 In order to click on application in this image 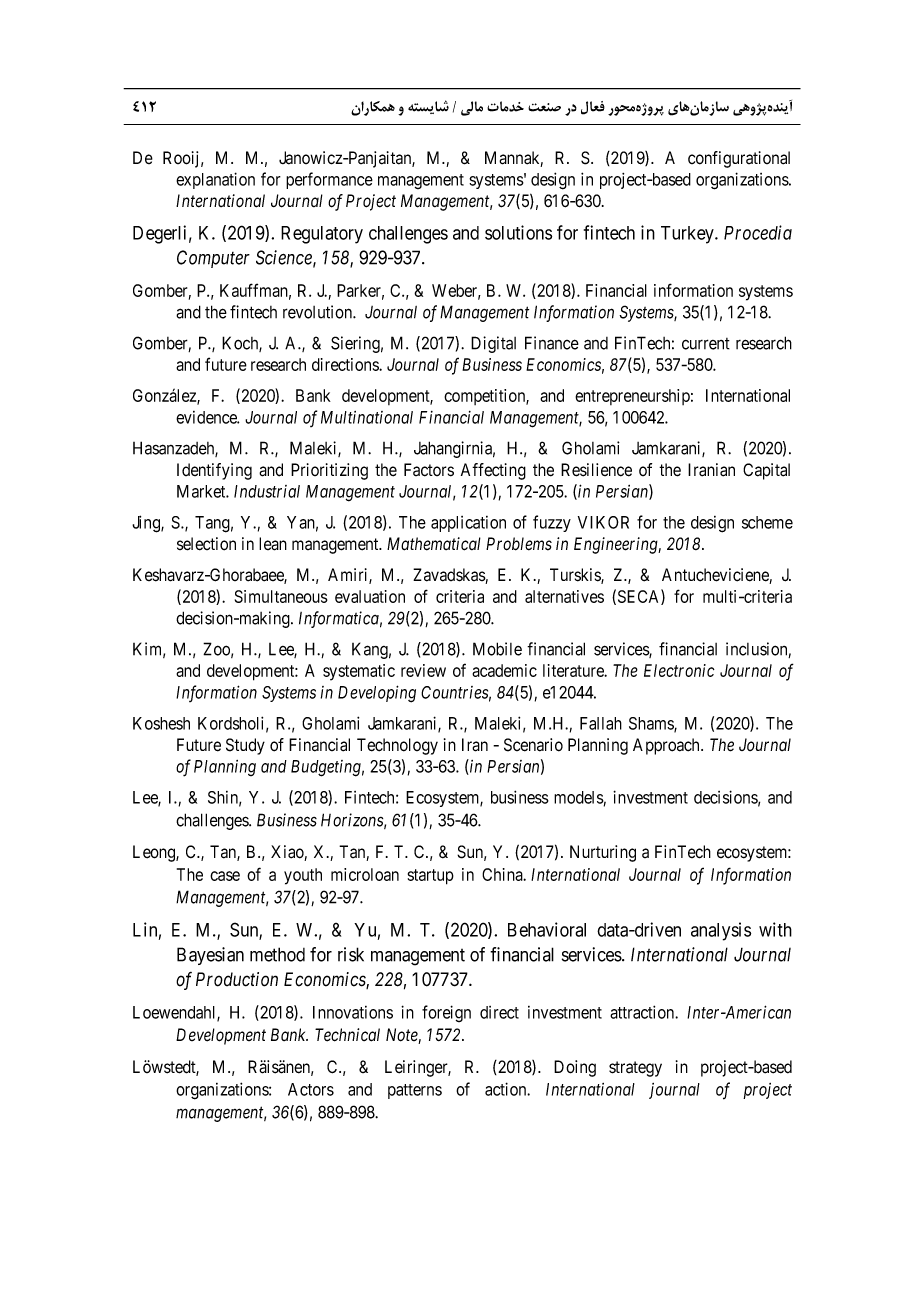, I will do `click(468, 524)`.
